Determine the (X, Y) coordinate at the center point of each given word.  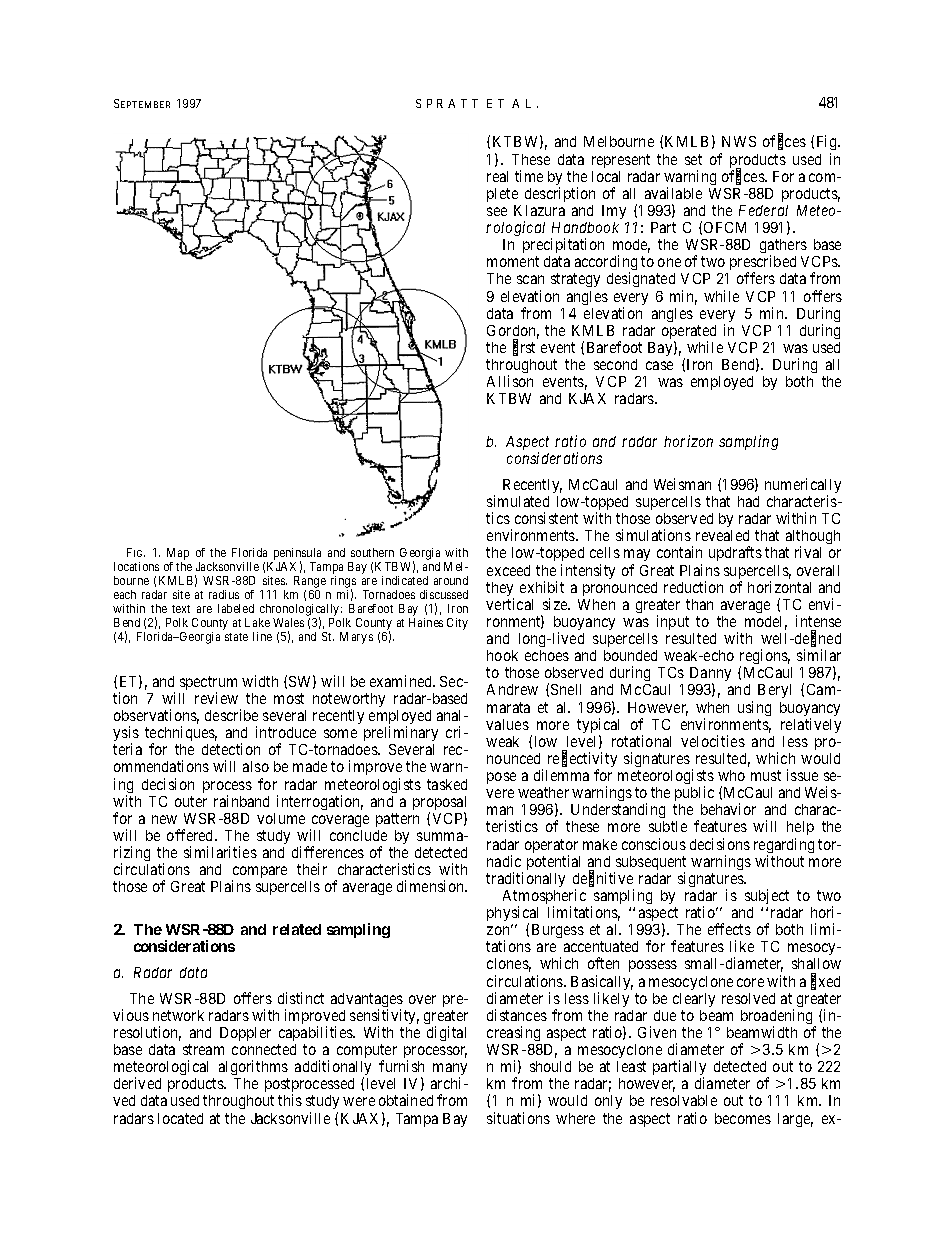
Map (178, 554)
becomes (743, 1118)
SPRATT (447, 103)
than (699, 604)
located (180, 1118)
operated (689, 333)
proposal (439, 804)
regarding (784, 847)
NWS (739, 141)
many (450, 1070)
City (457, 624)
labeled (236, 608)
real (497, 176)
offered (191, 835)
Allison (510, 381)
